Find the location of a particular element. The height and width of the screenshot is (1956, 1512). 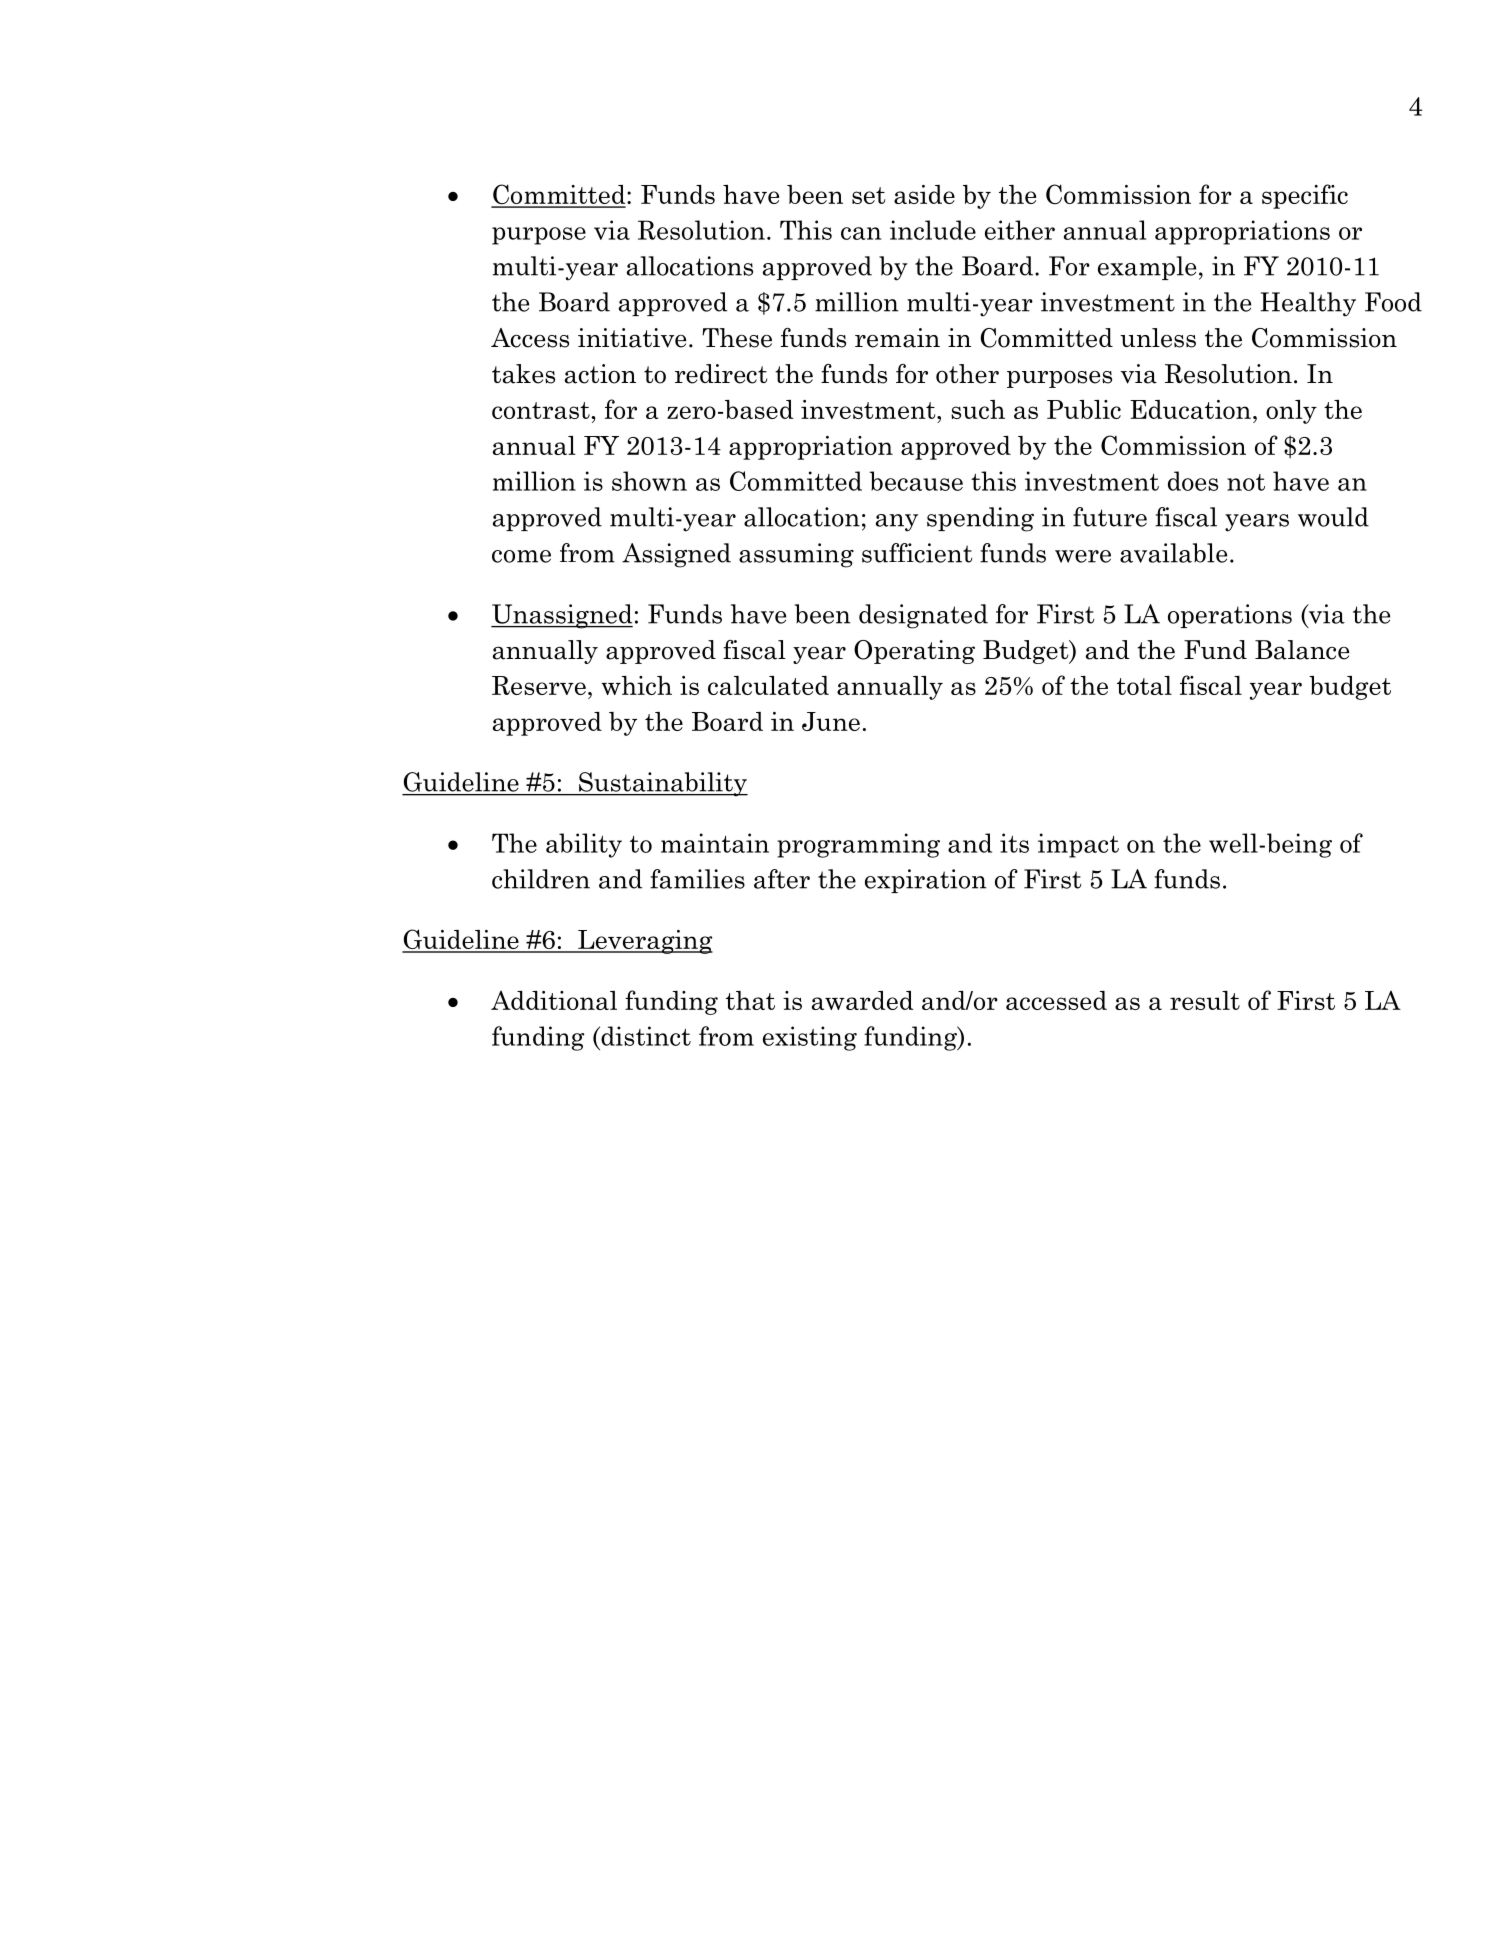

distinct is located at coordinates (645, 1036).
